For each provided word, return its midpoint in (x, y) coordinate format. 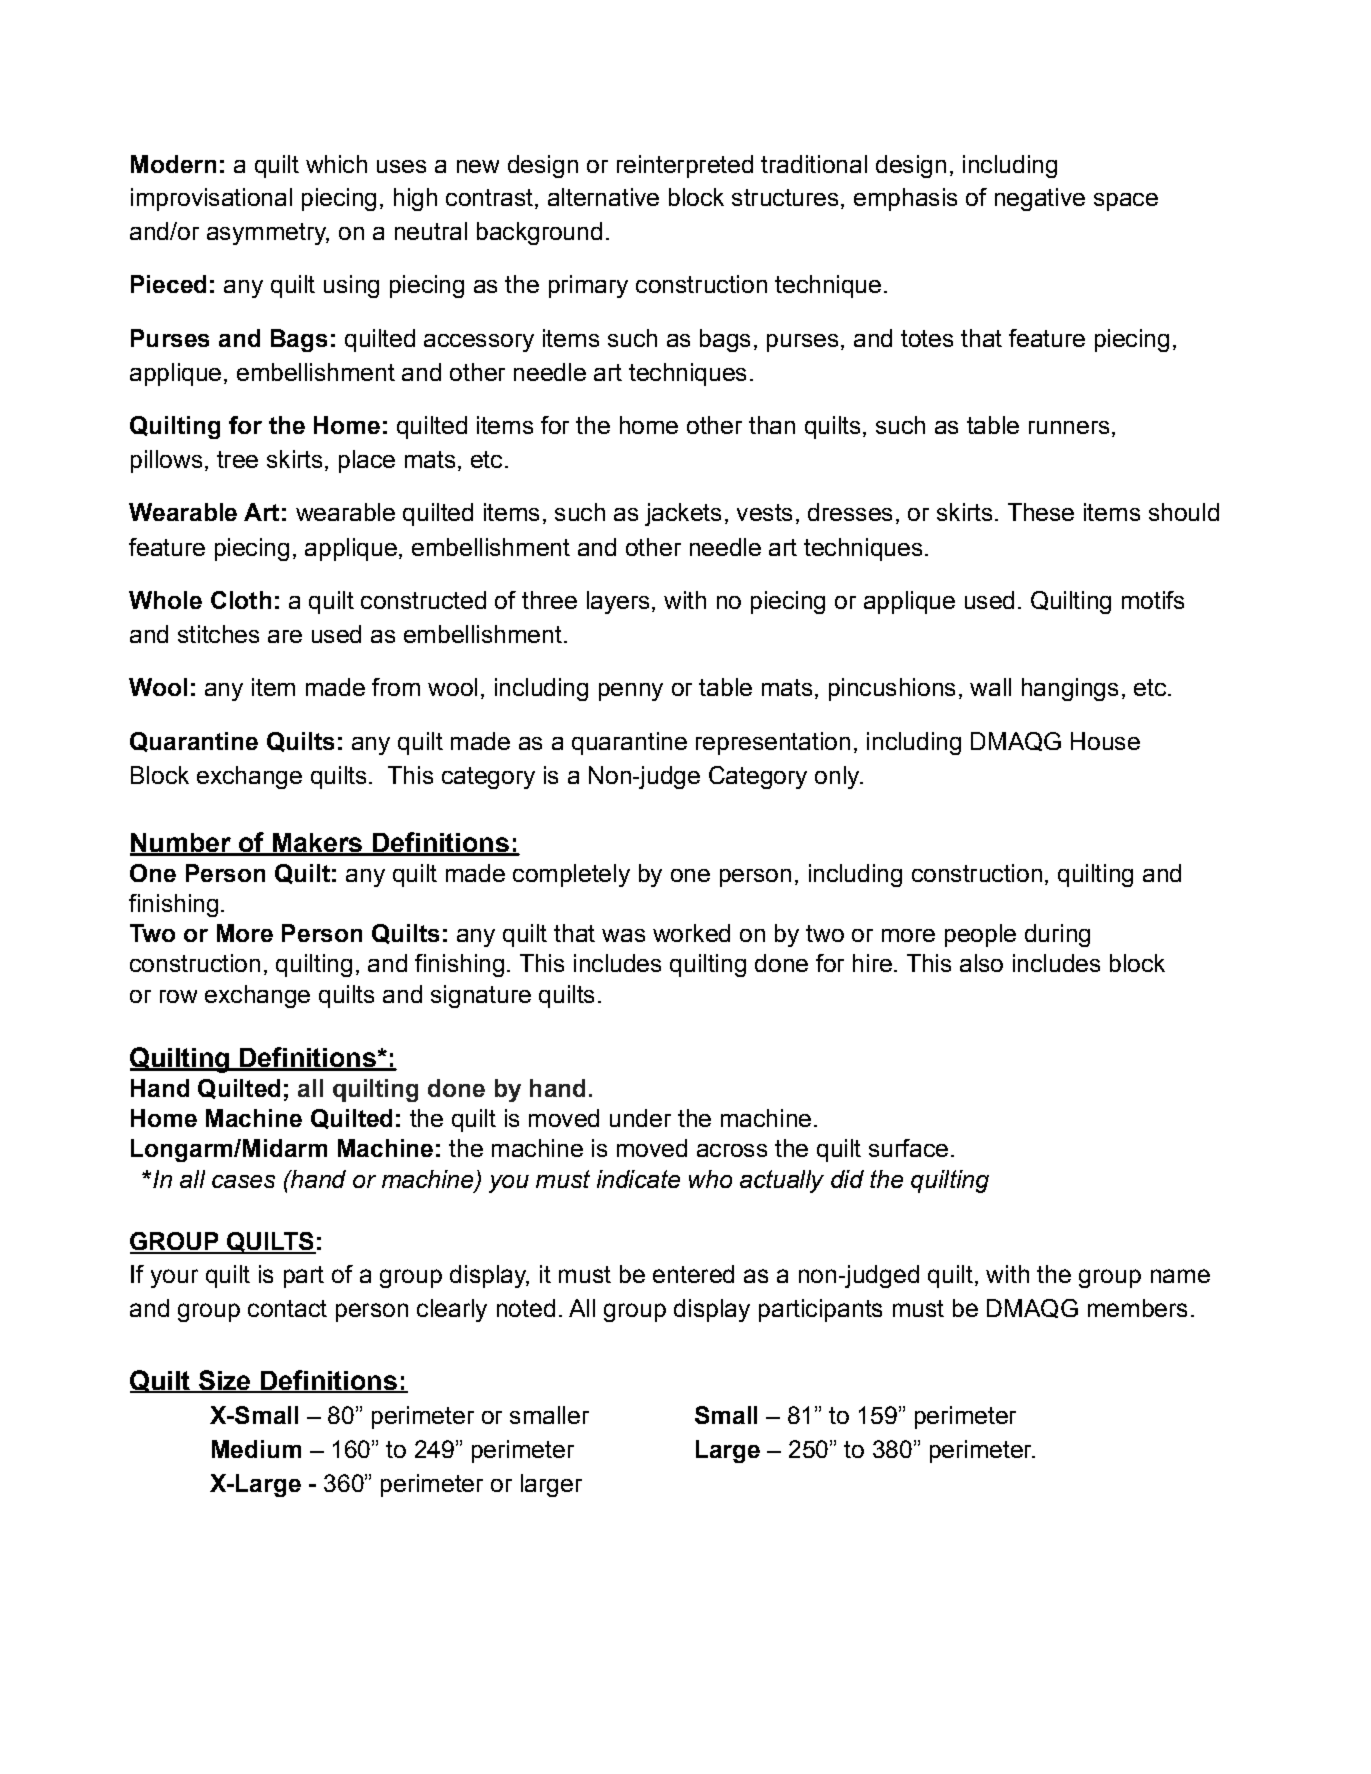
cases (243, 1181)
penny (631, 692)
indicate (638, 1179)
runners (1069, 427)
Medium (256, 1449)
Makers (317, 844)
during (1057, 935)
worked (691, 933)
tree (237, 459)
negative (1040, 199)
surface (908, 1148)
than (772, 425)
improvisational (211, 199)
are (285, 636)
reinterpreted (685, 166)
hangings (1070, 689)
